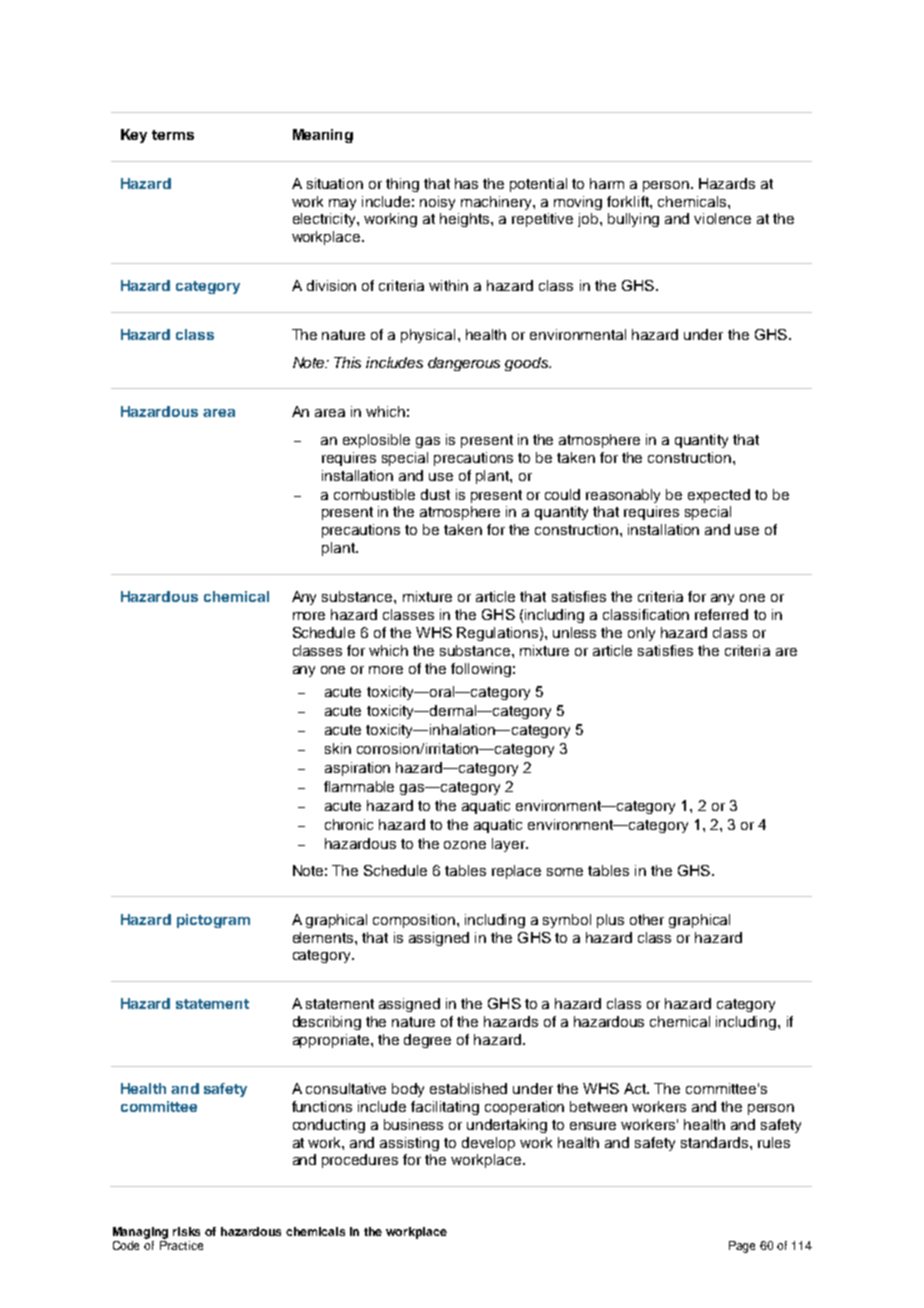 The image size is (924, 1308). Describe the element at coordinates (173, 135) in the screenshot. I see `terms` at that location.
